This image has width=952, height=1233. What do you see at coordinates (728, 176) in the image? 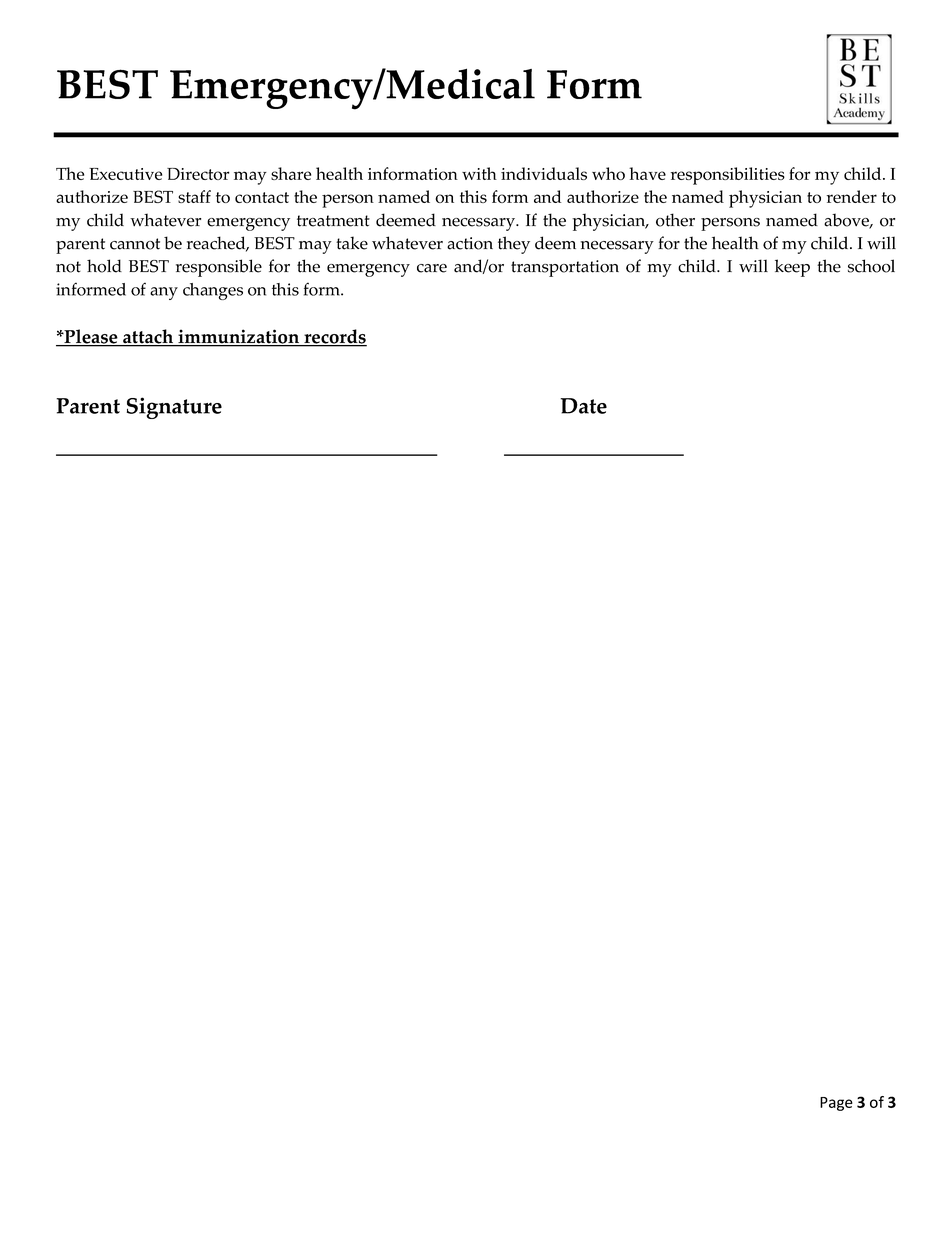
I see `responsibilities` at bounding box center [728, 176].
